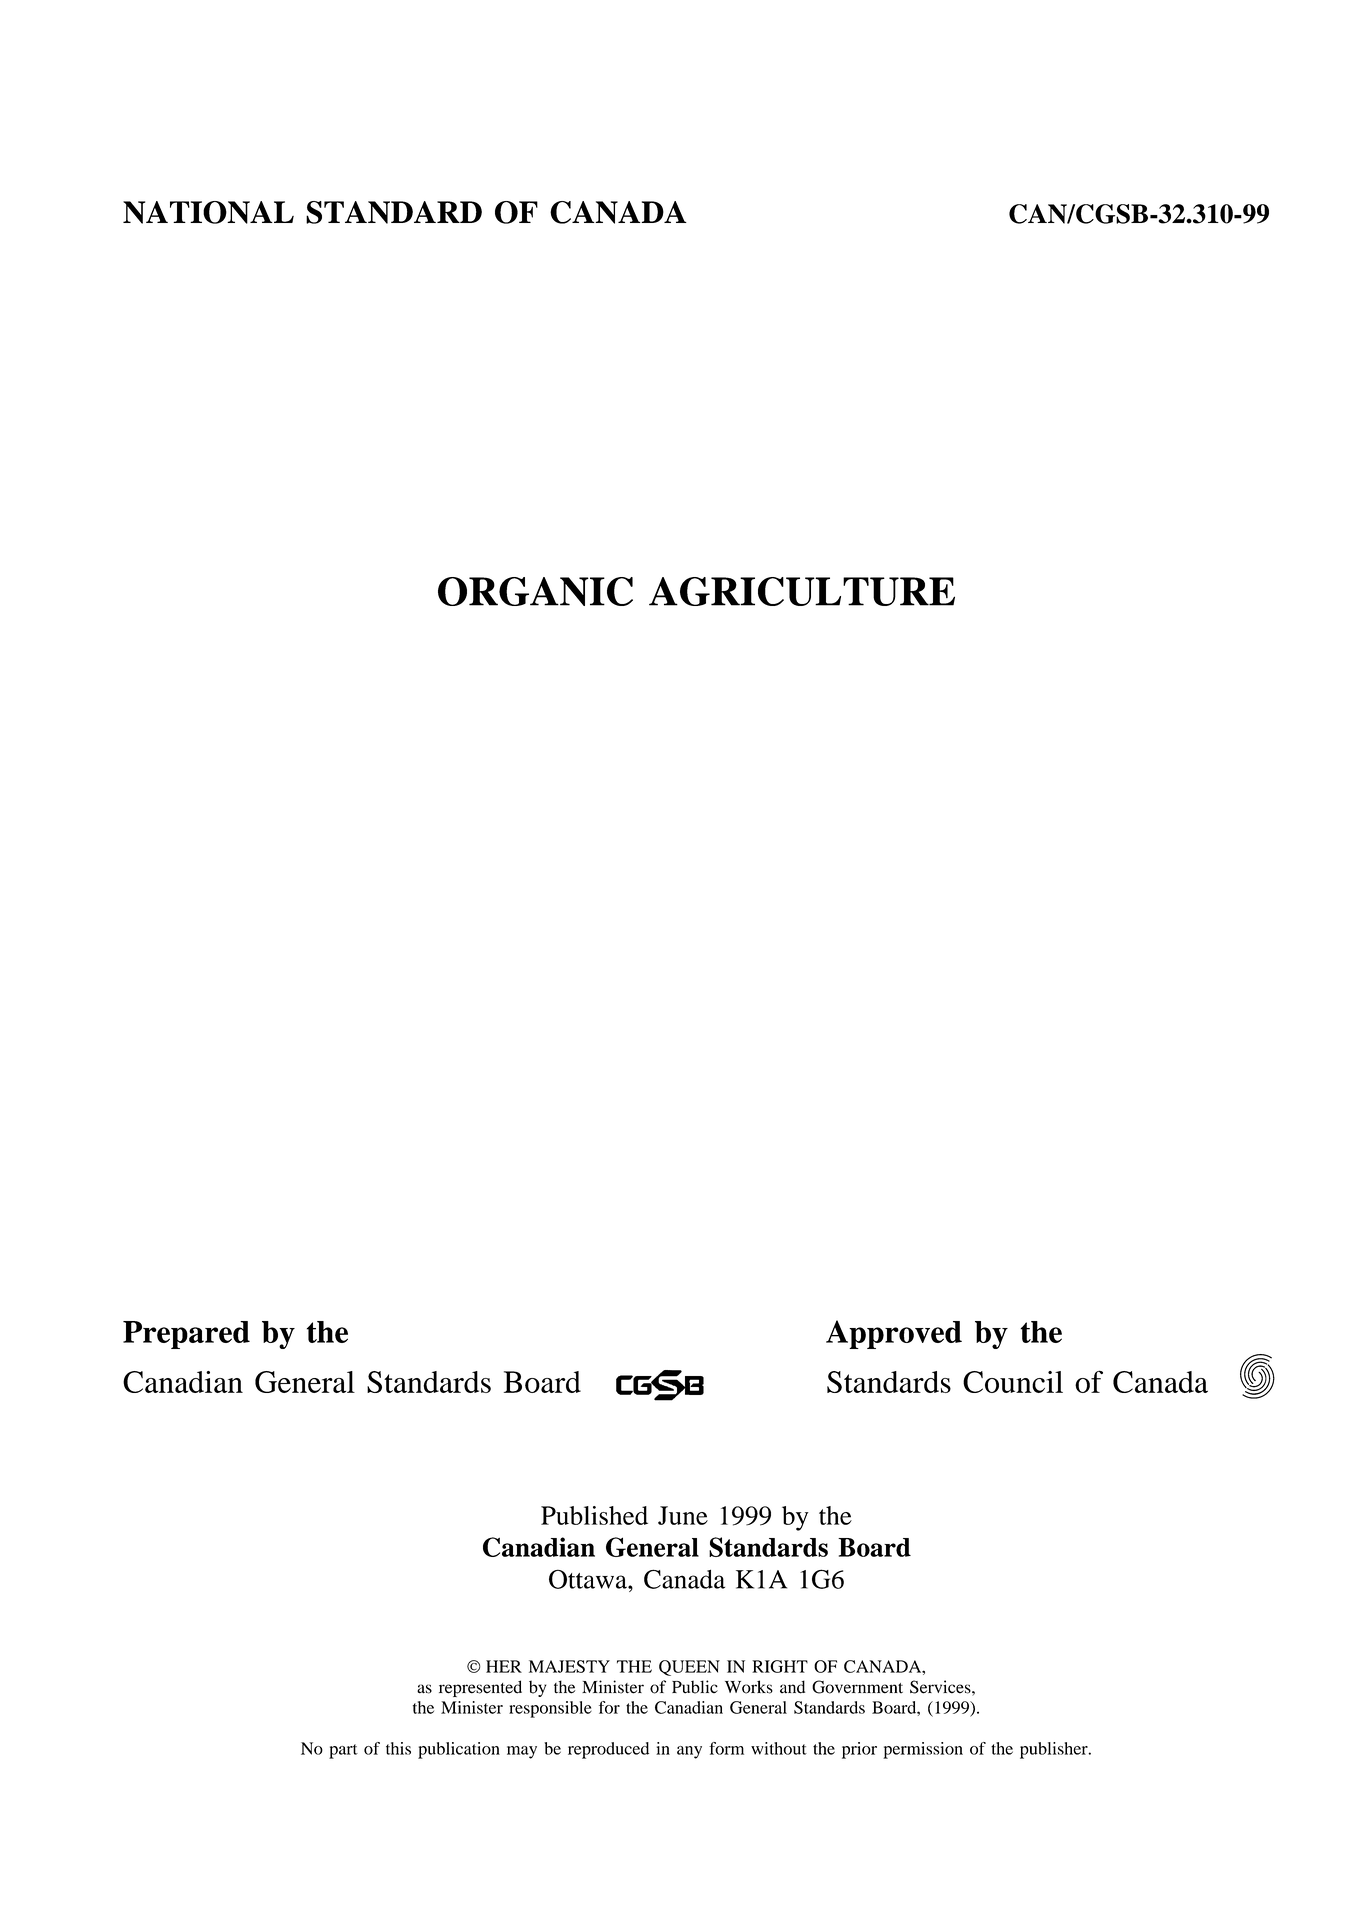 The height and width of the page is (1916, 1354). What do you see at coordinates (343, 1751) in the page?
I see `part` at bounding box center [343, 1751].
